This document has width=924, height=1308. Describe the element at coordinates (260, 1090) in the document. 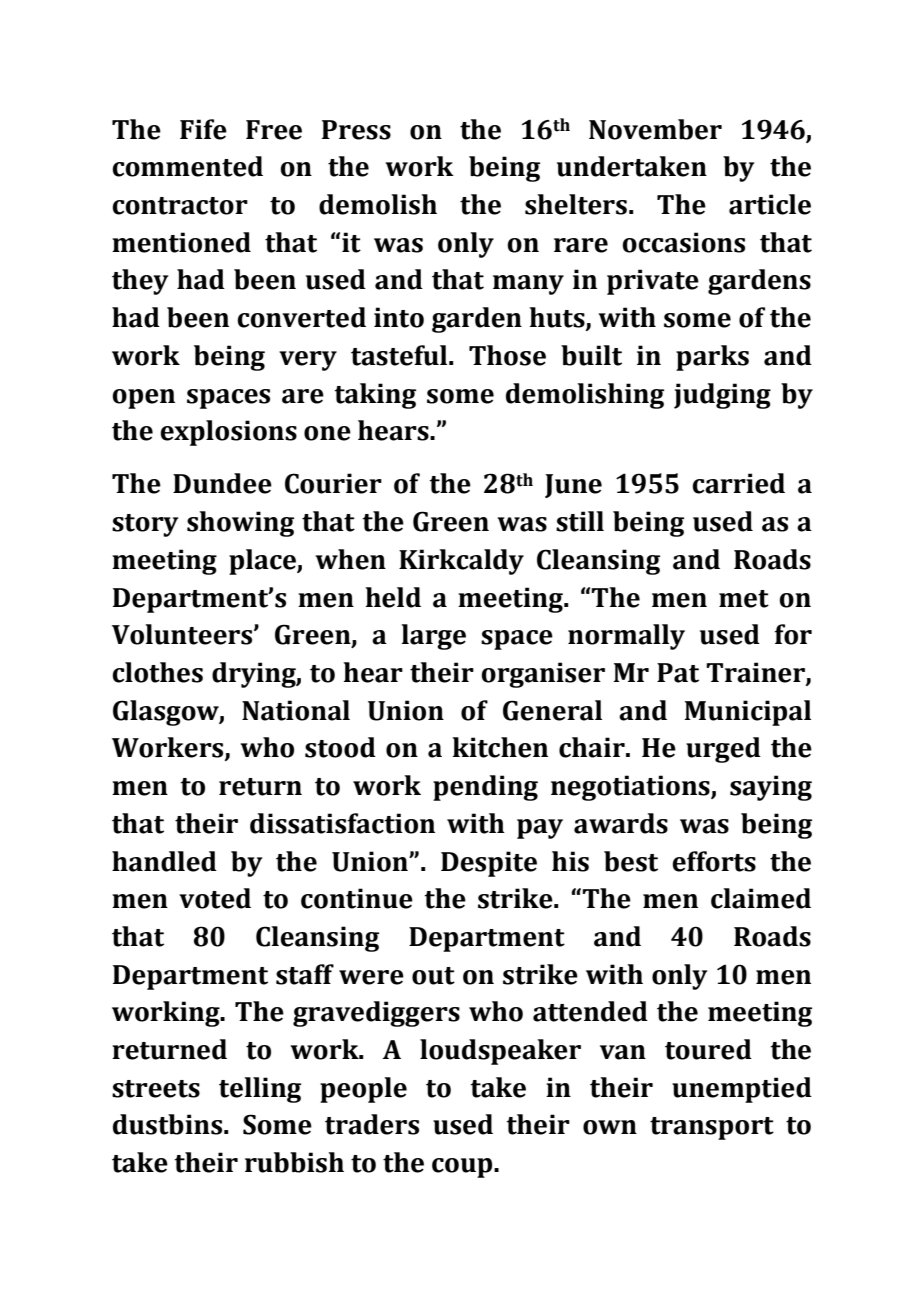

I see `telling` at that location.
